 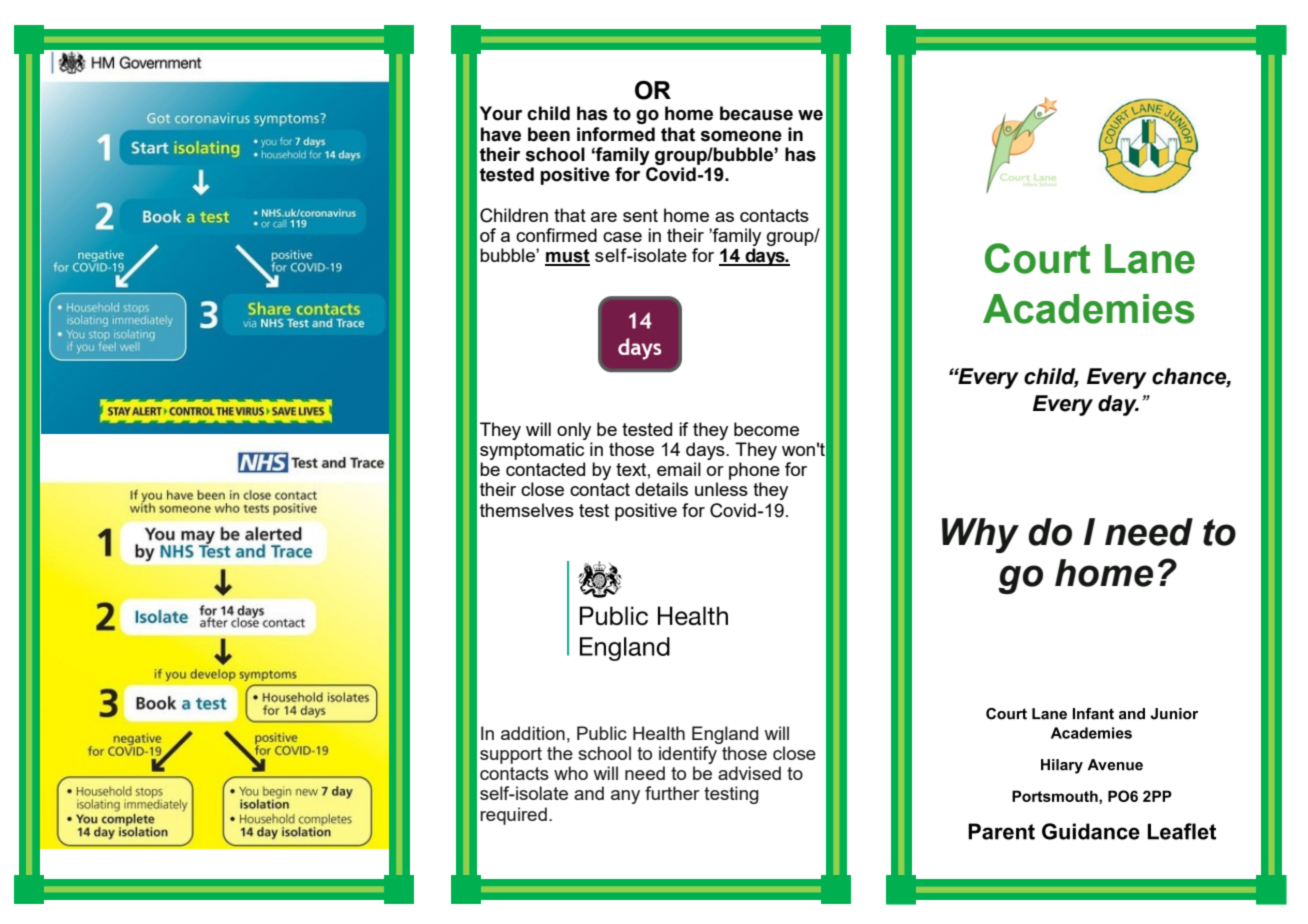 I want to click on been, so click(x=549, y=134).
